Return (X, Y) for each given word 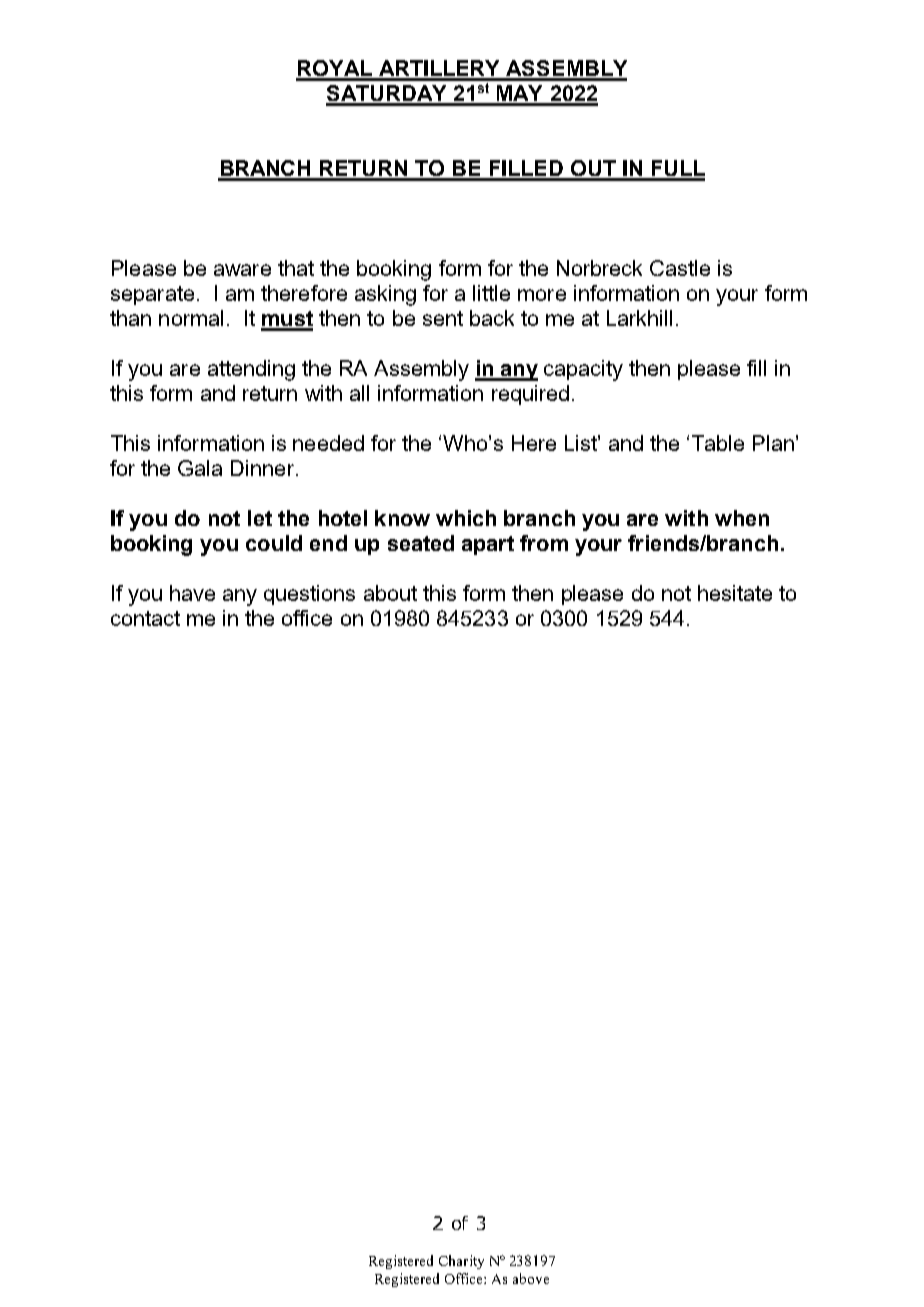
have (192, 593)
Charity (461, 1262)
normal (191, 318)
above (531, 1278)
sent (443, 318)
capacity (583, 370)
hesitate (735, 593)
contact (145, 618)
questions (309, 595)
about (390, 593)
